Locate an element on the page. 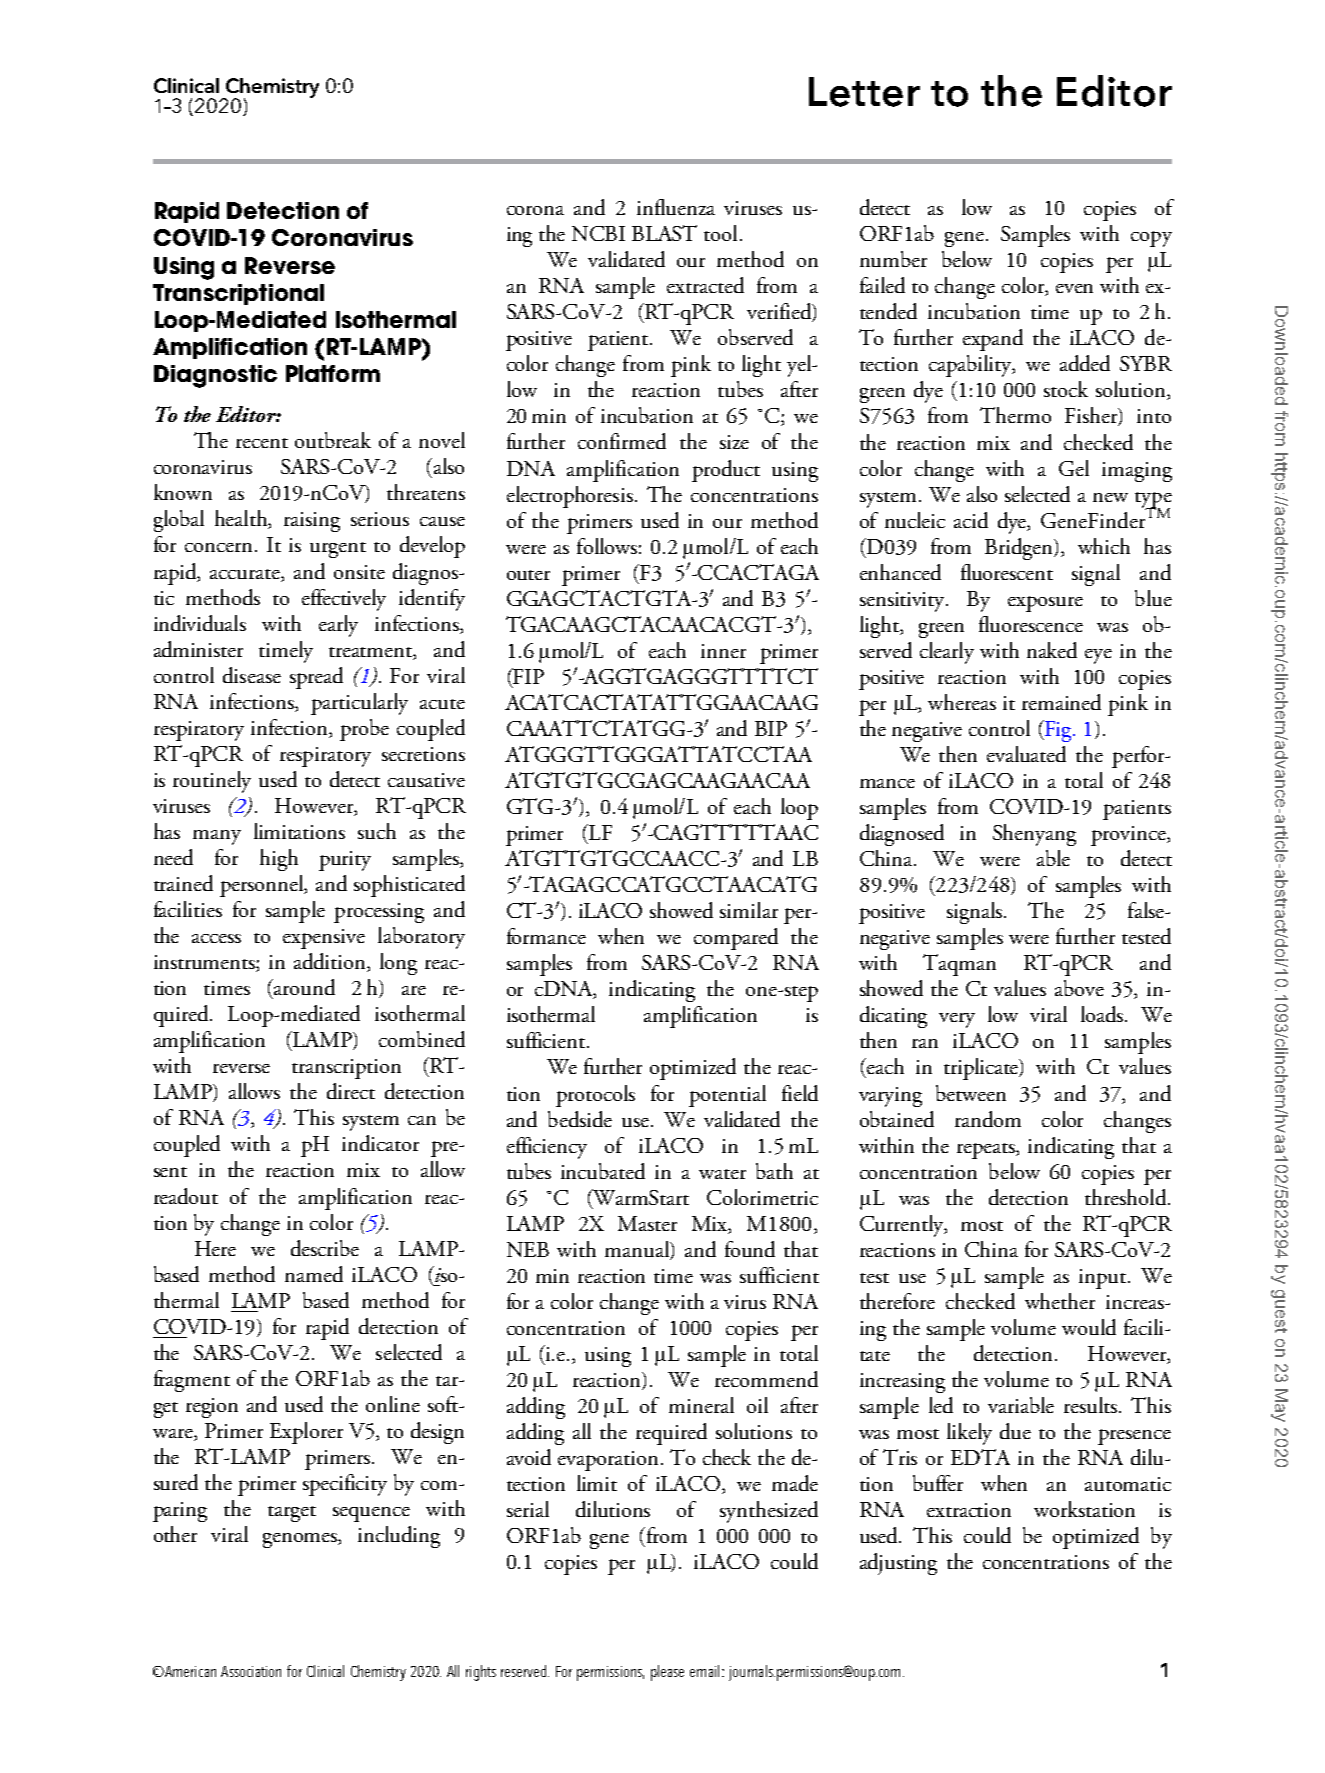 This image has width=1325, height=1773. genomes is located at coordinates (301, 1540).
